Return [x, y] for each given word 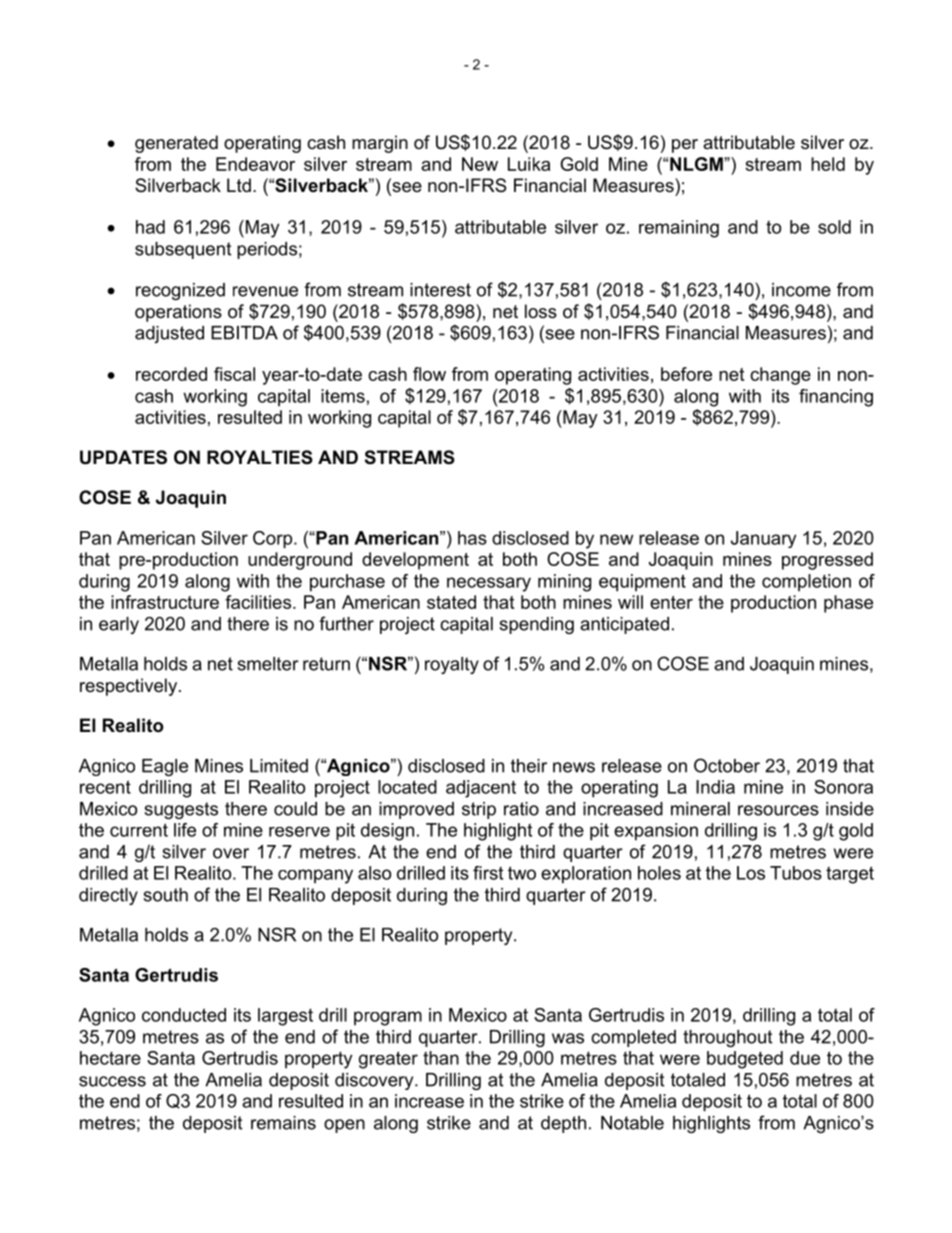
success [112, 1081]
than [441, 1058]
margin [380, 144]
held [828, 164]
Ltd [239, 185]
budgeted [745, 1060]
